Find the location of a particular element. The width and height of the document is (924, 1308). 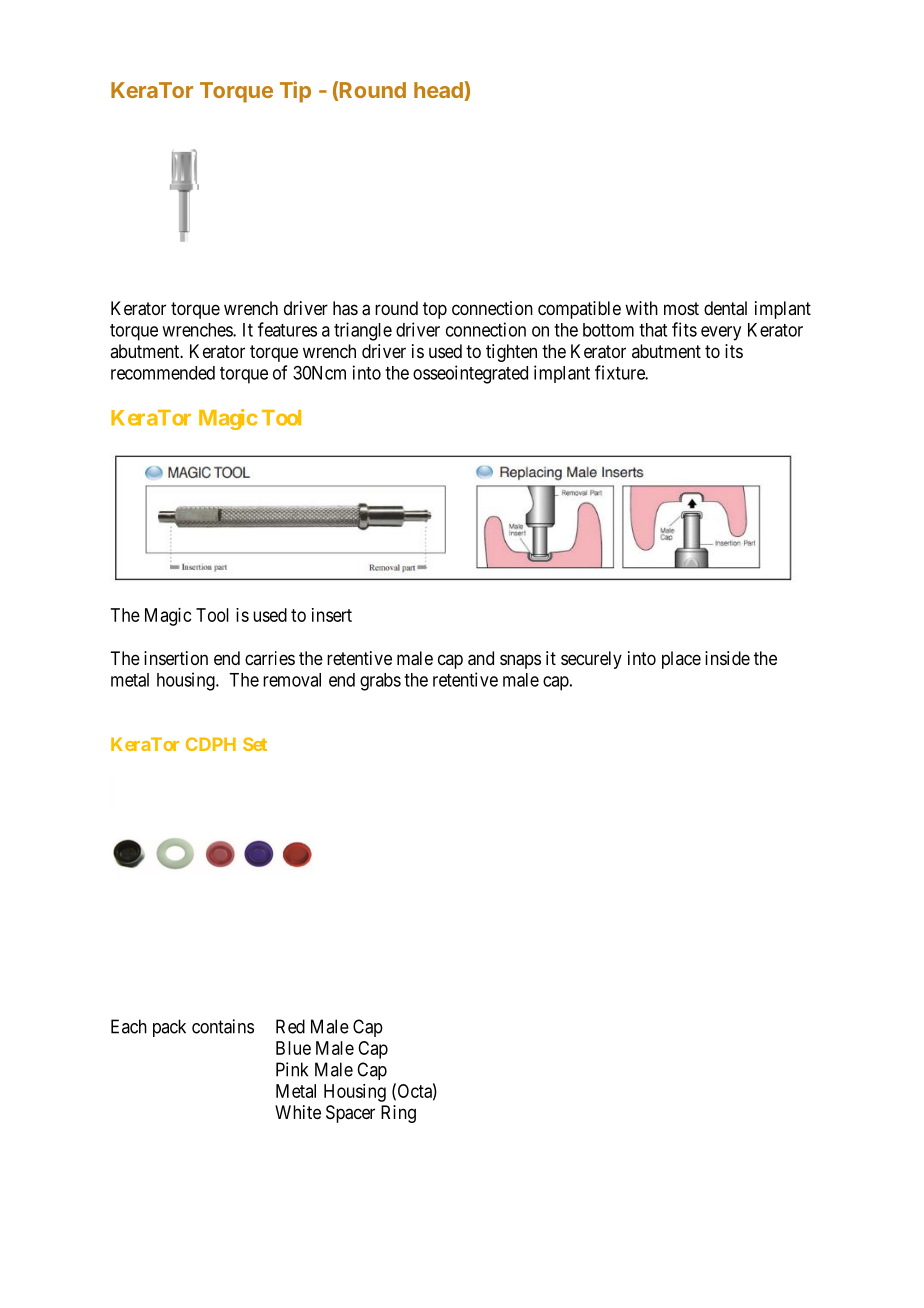

pack is located at coordinates (169, 1028).
